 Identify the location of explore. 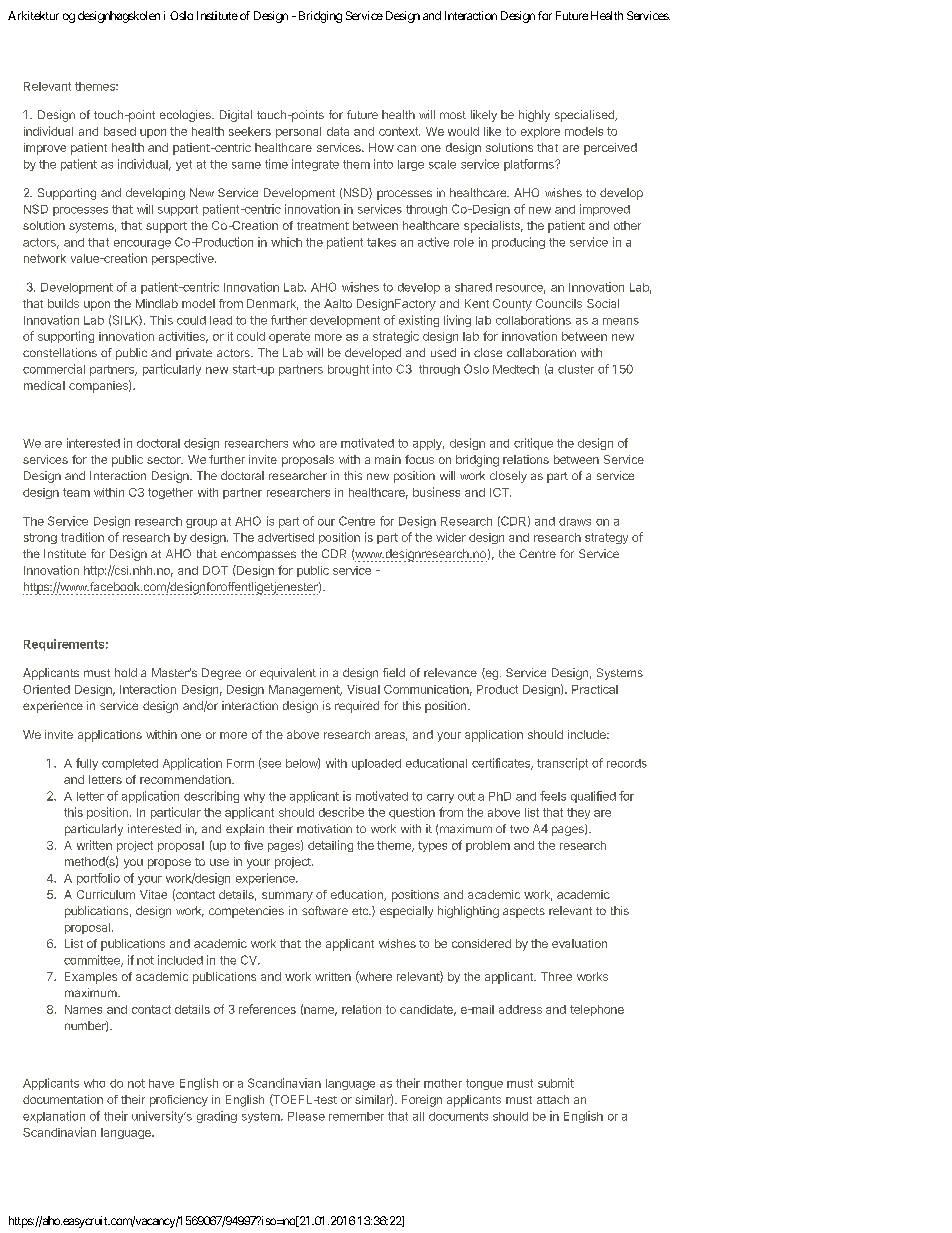
(540, 132).
